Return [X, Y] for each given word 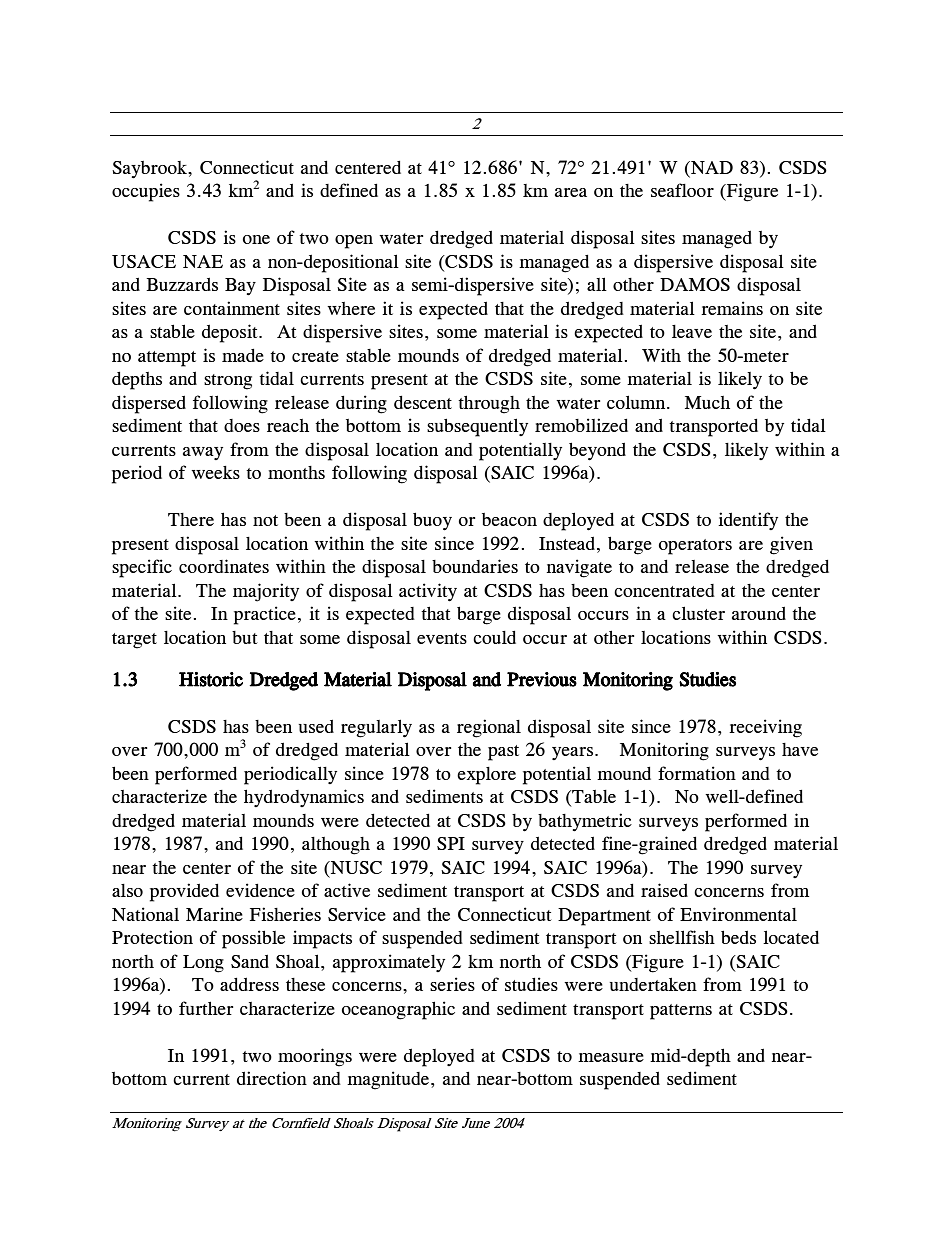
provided [184, 892]
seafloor [682, 190]
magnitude [388, 1080]
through [489, 404]
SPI [451, 843]
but [245, 637]
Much [707, 402]
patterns [681, 1012]
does [242, 425]
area [571, 192]
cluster [698, 613]
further [206, 1008]
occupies [146, 192]
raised [664, 890]
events [442, 638]
